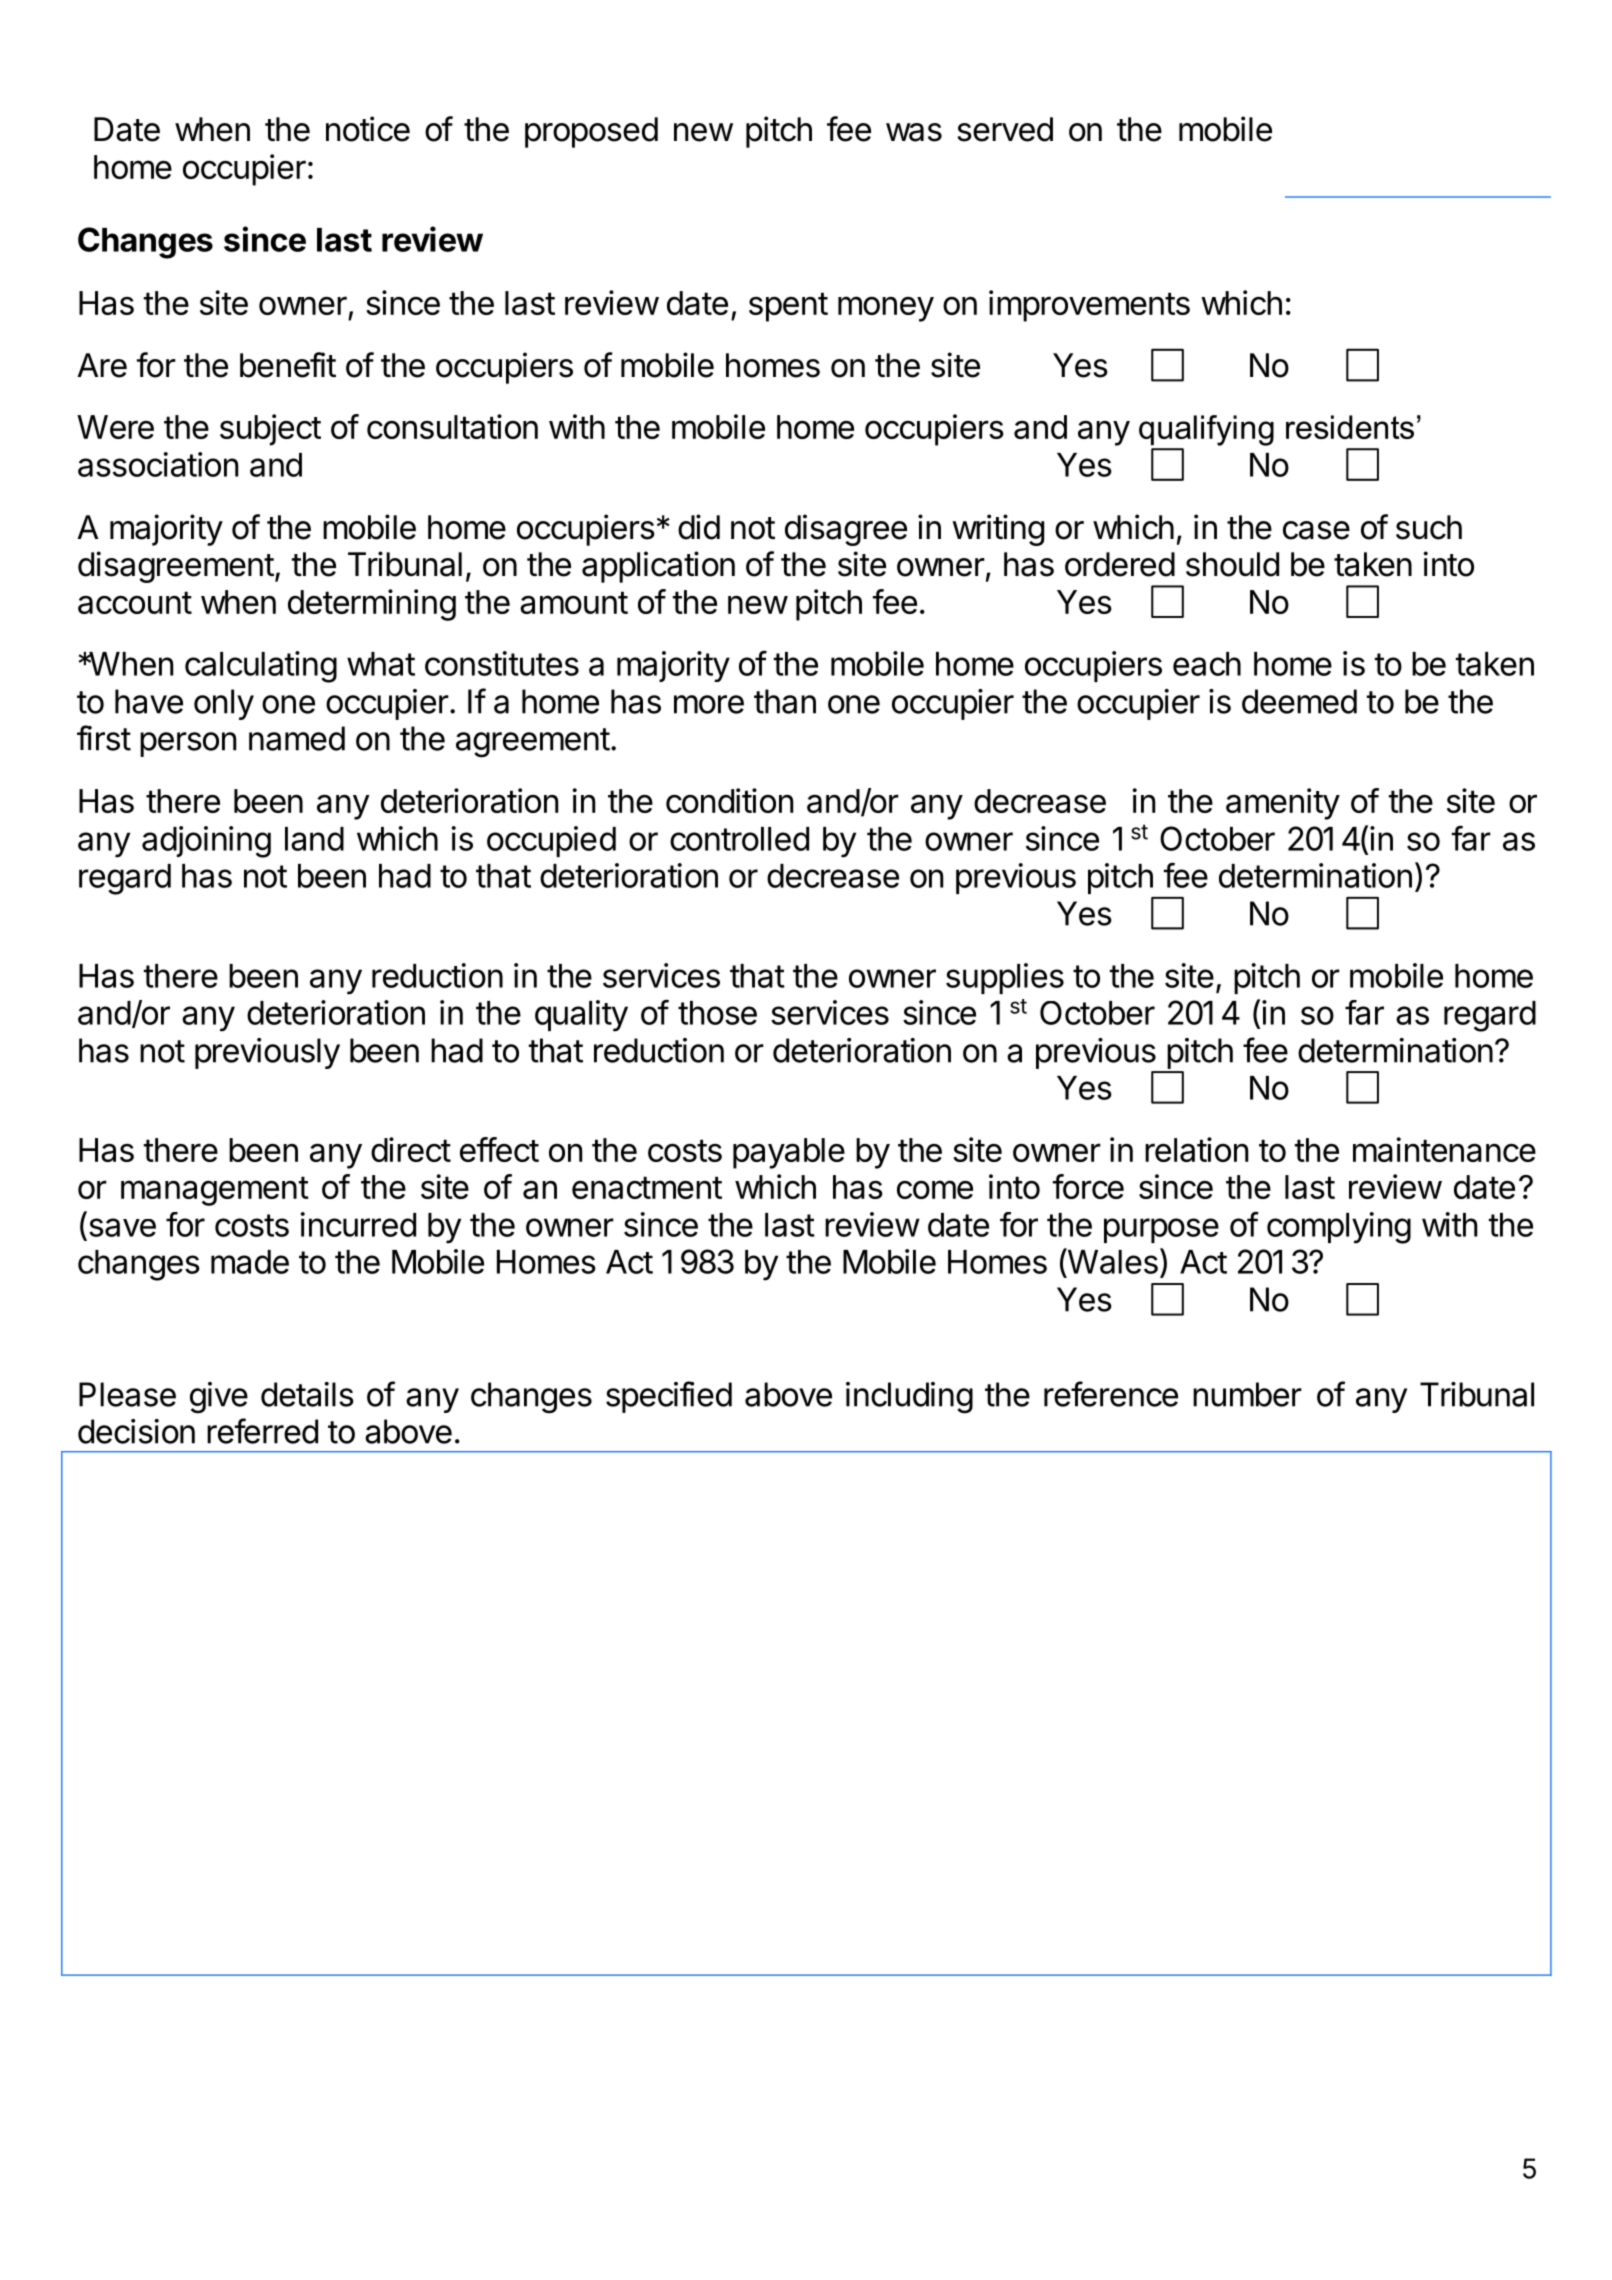  I want to click on specified, so click(669, 1397).
